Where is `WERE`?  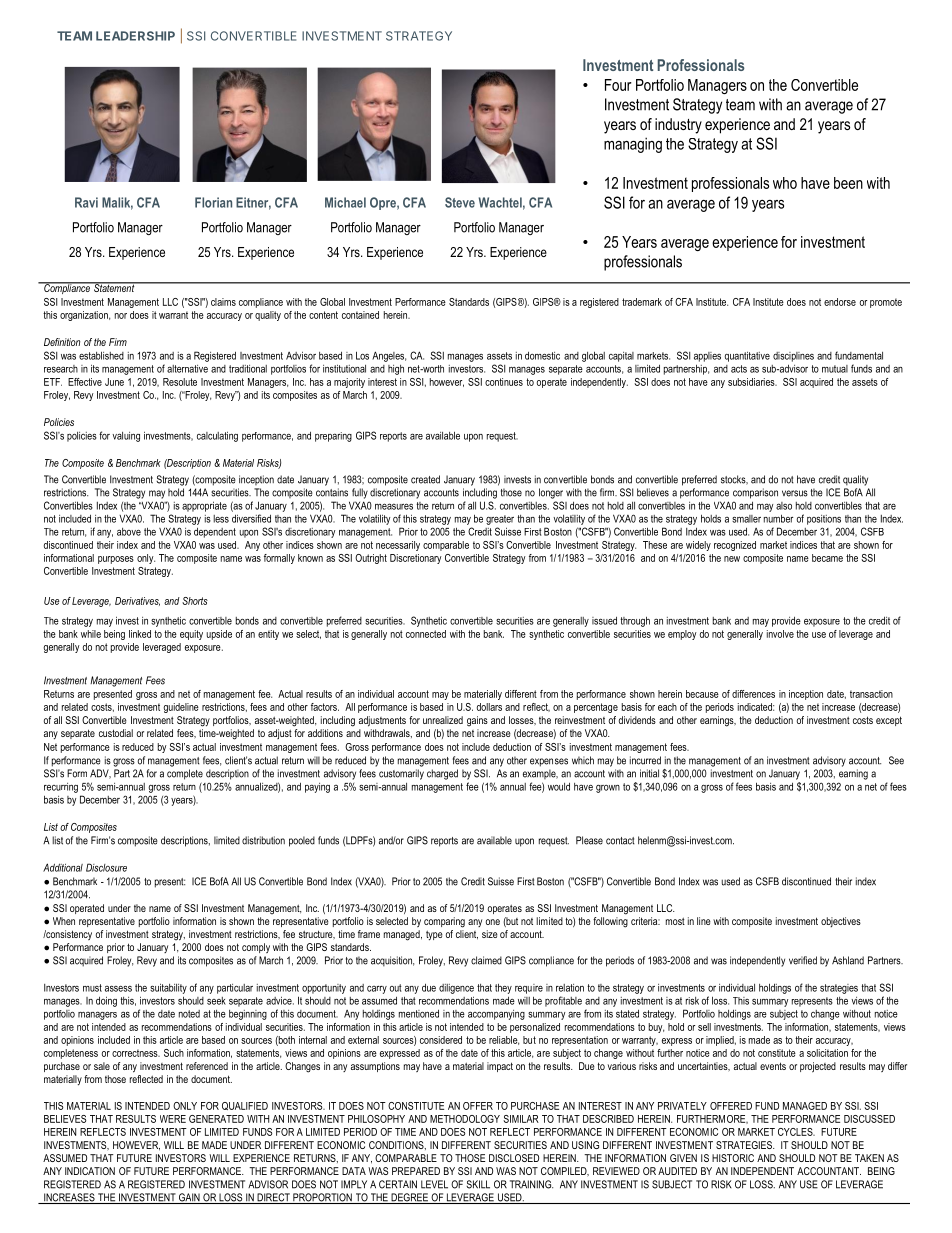
WERE is located at coordinates (173, 1119).
